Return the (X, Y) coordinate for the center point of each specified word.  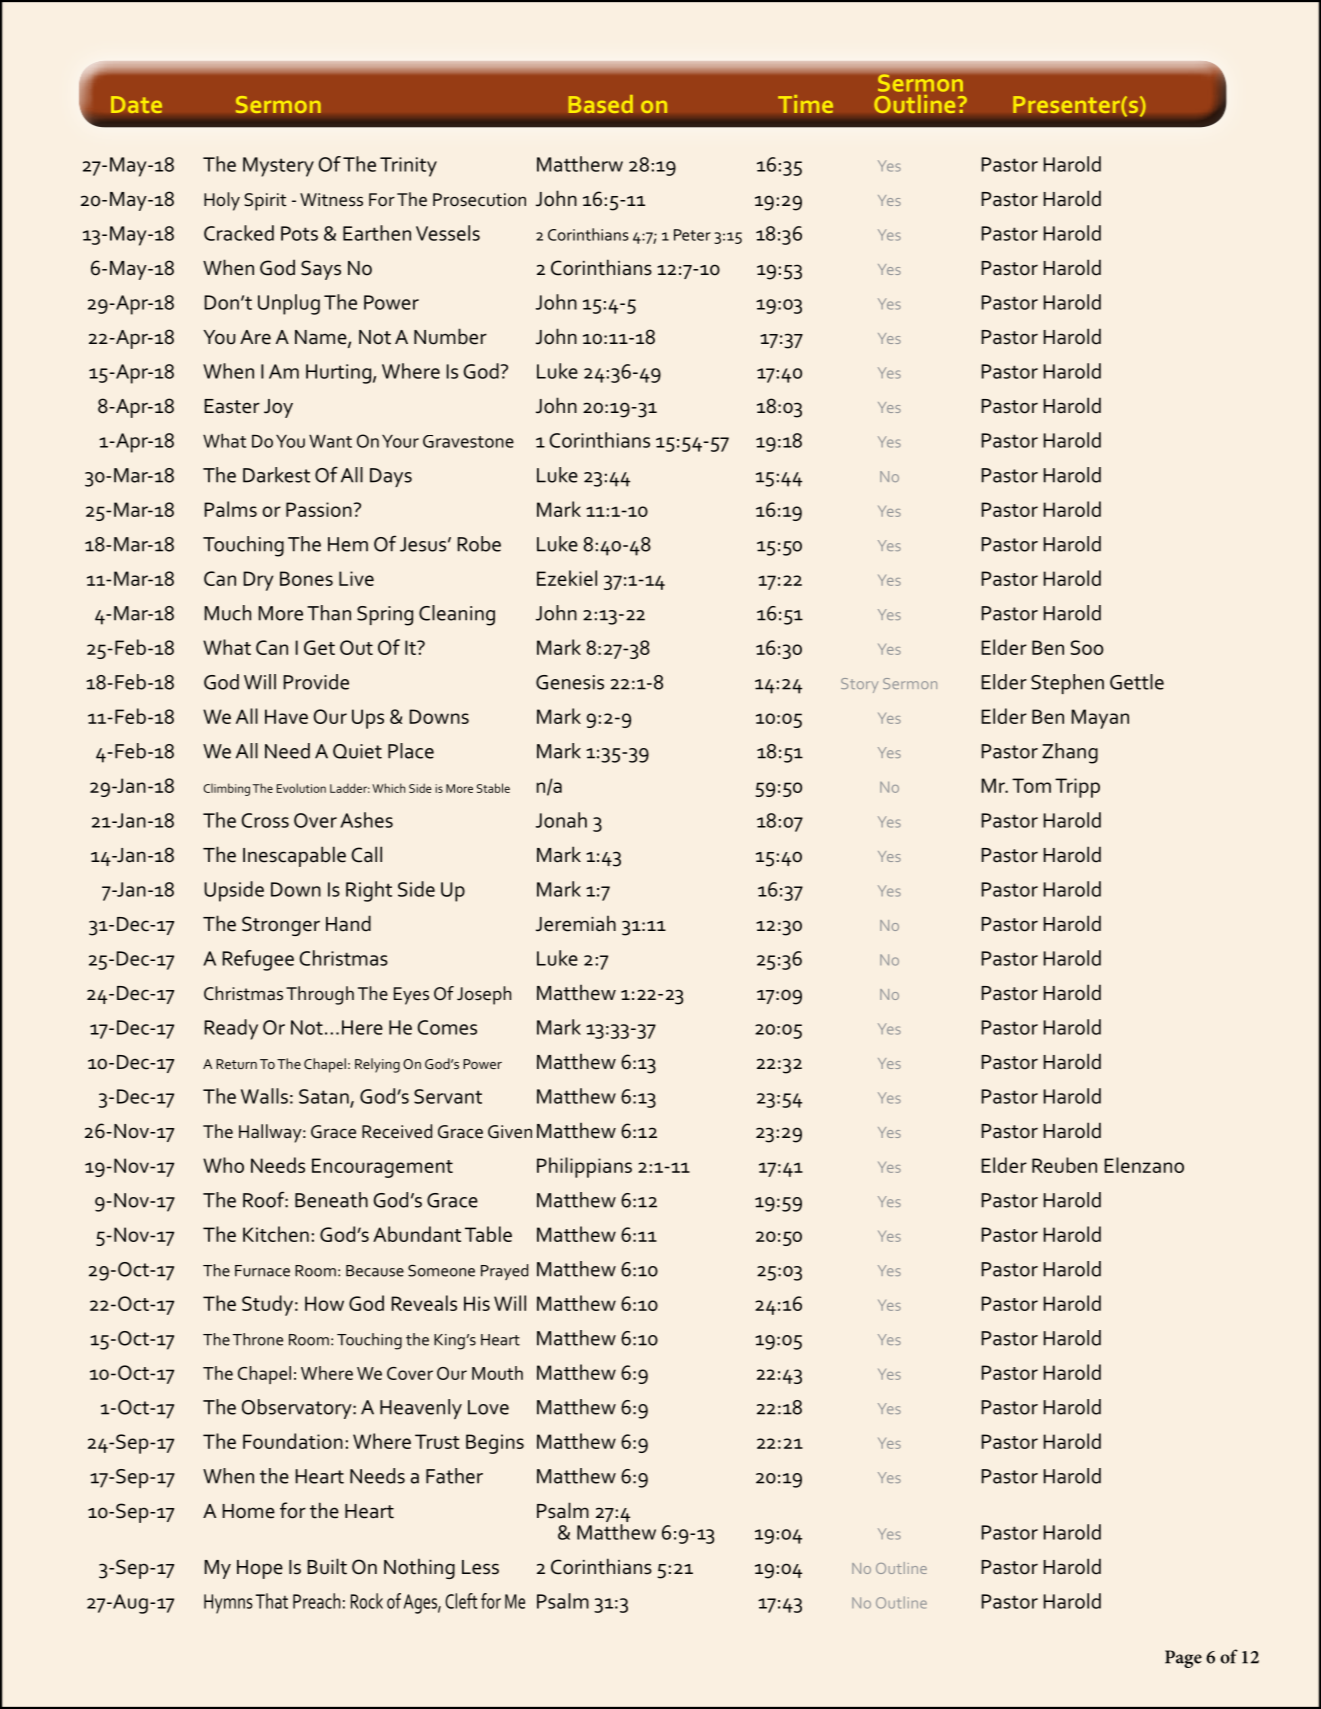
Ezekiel (567, 578)
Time (805, 104)
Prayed (504, 1272)
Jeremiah (576, 923)
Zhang (1070, 753)
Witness (331, 200)
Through (320, 995)
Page (1183, 1659)
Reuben (1064, 1165)
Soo (1087, 647)
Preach (316, 1601)
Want (330, 441)
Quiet (357, 751)
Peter (692, 235)
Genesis (570, 682)
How (324, 1303)
